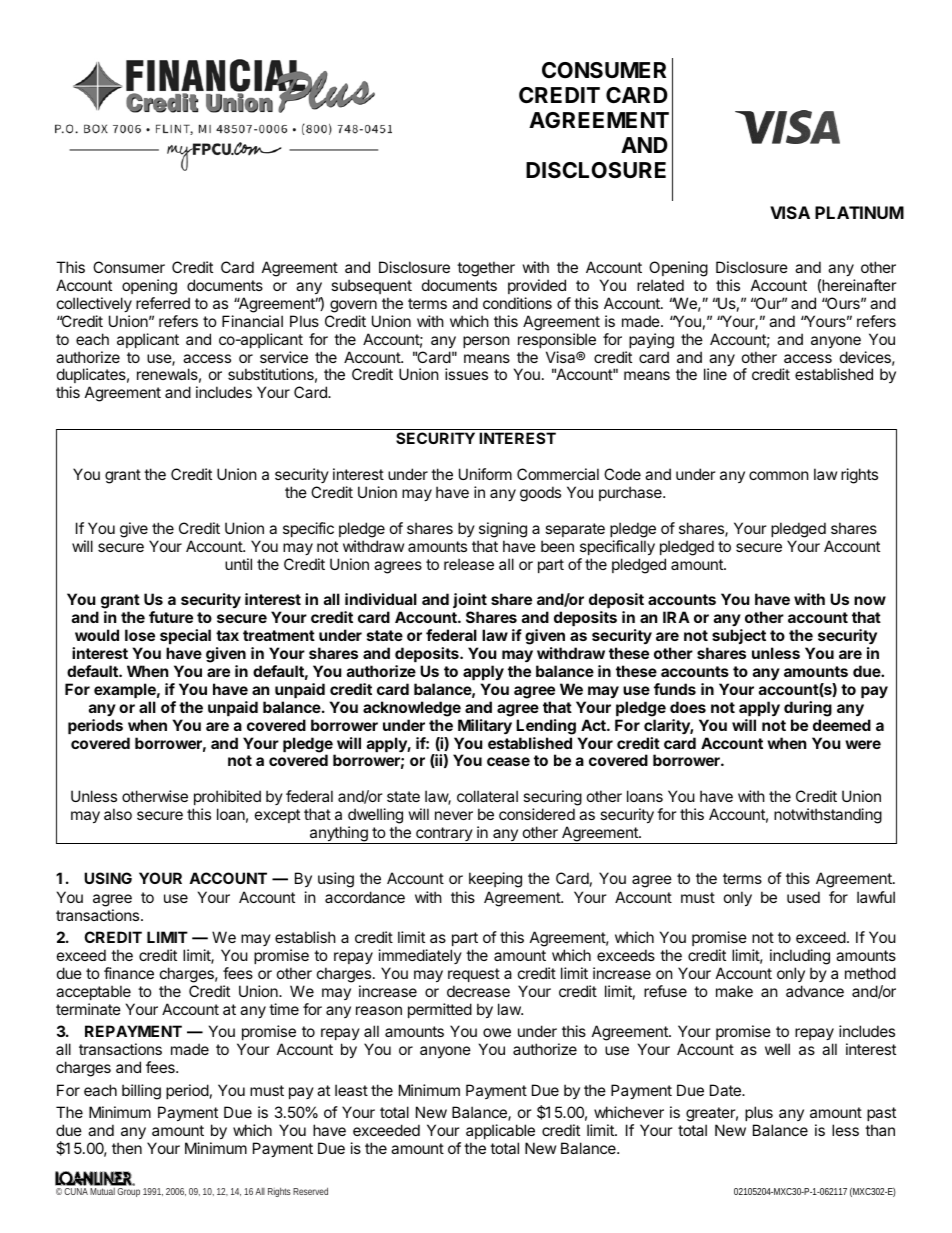 The width and height of the image is (952, 1233). I want to click on common, so click(779, 475).
